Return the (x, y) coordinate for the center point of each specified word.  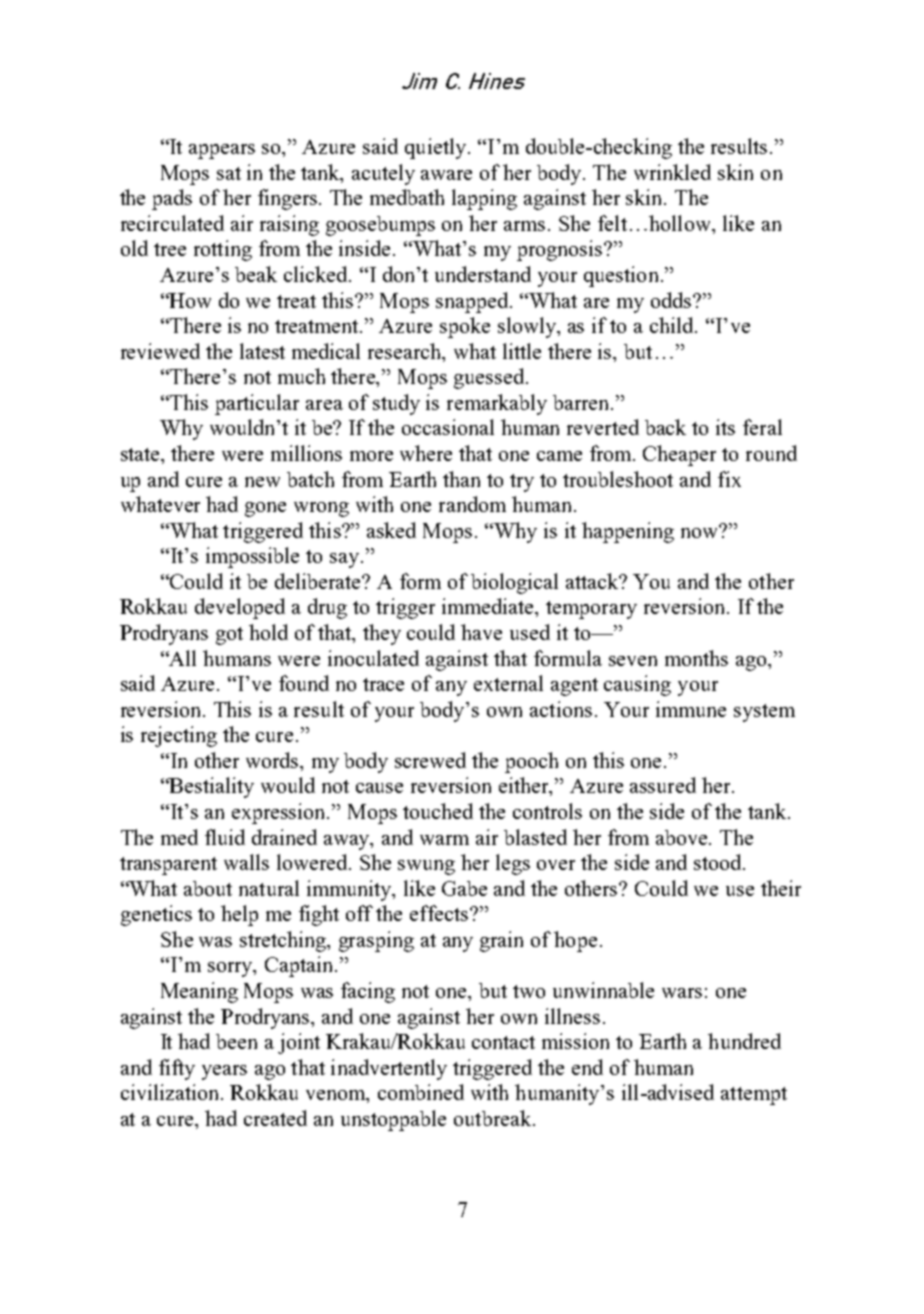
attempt (754, 1096)
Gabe (464, 888)
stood (719, 862)
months (696, 658)
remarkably (497, 404)
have (481, 632)
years (224, 1072)
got (229, 636)
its (725, 427)
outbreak (492, 1118)
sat (229, 173)
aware (446, 175)
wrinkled (672, 172)
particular (257, 404)
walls (246, 862)
